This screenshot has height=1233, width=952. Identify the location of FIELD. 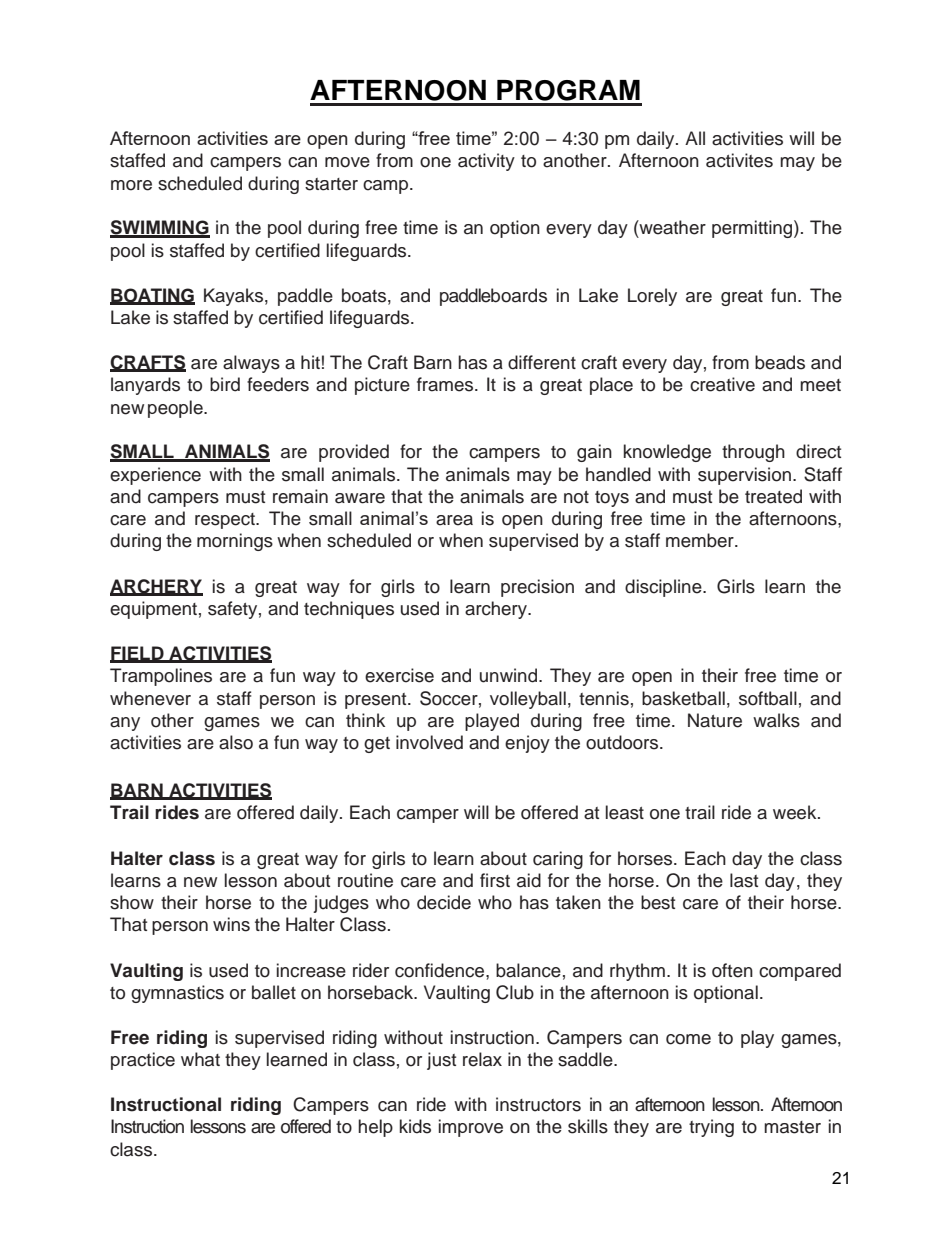
(138, 654).
